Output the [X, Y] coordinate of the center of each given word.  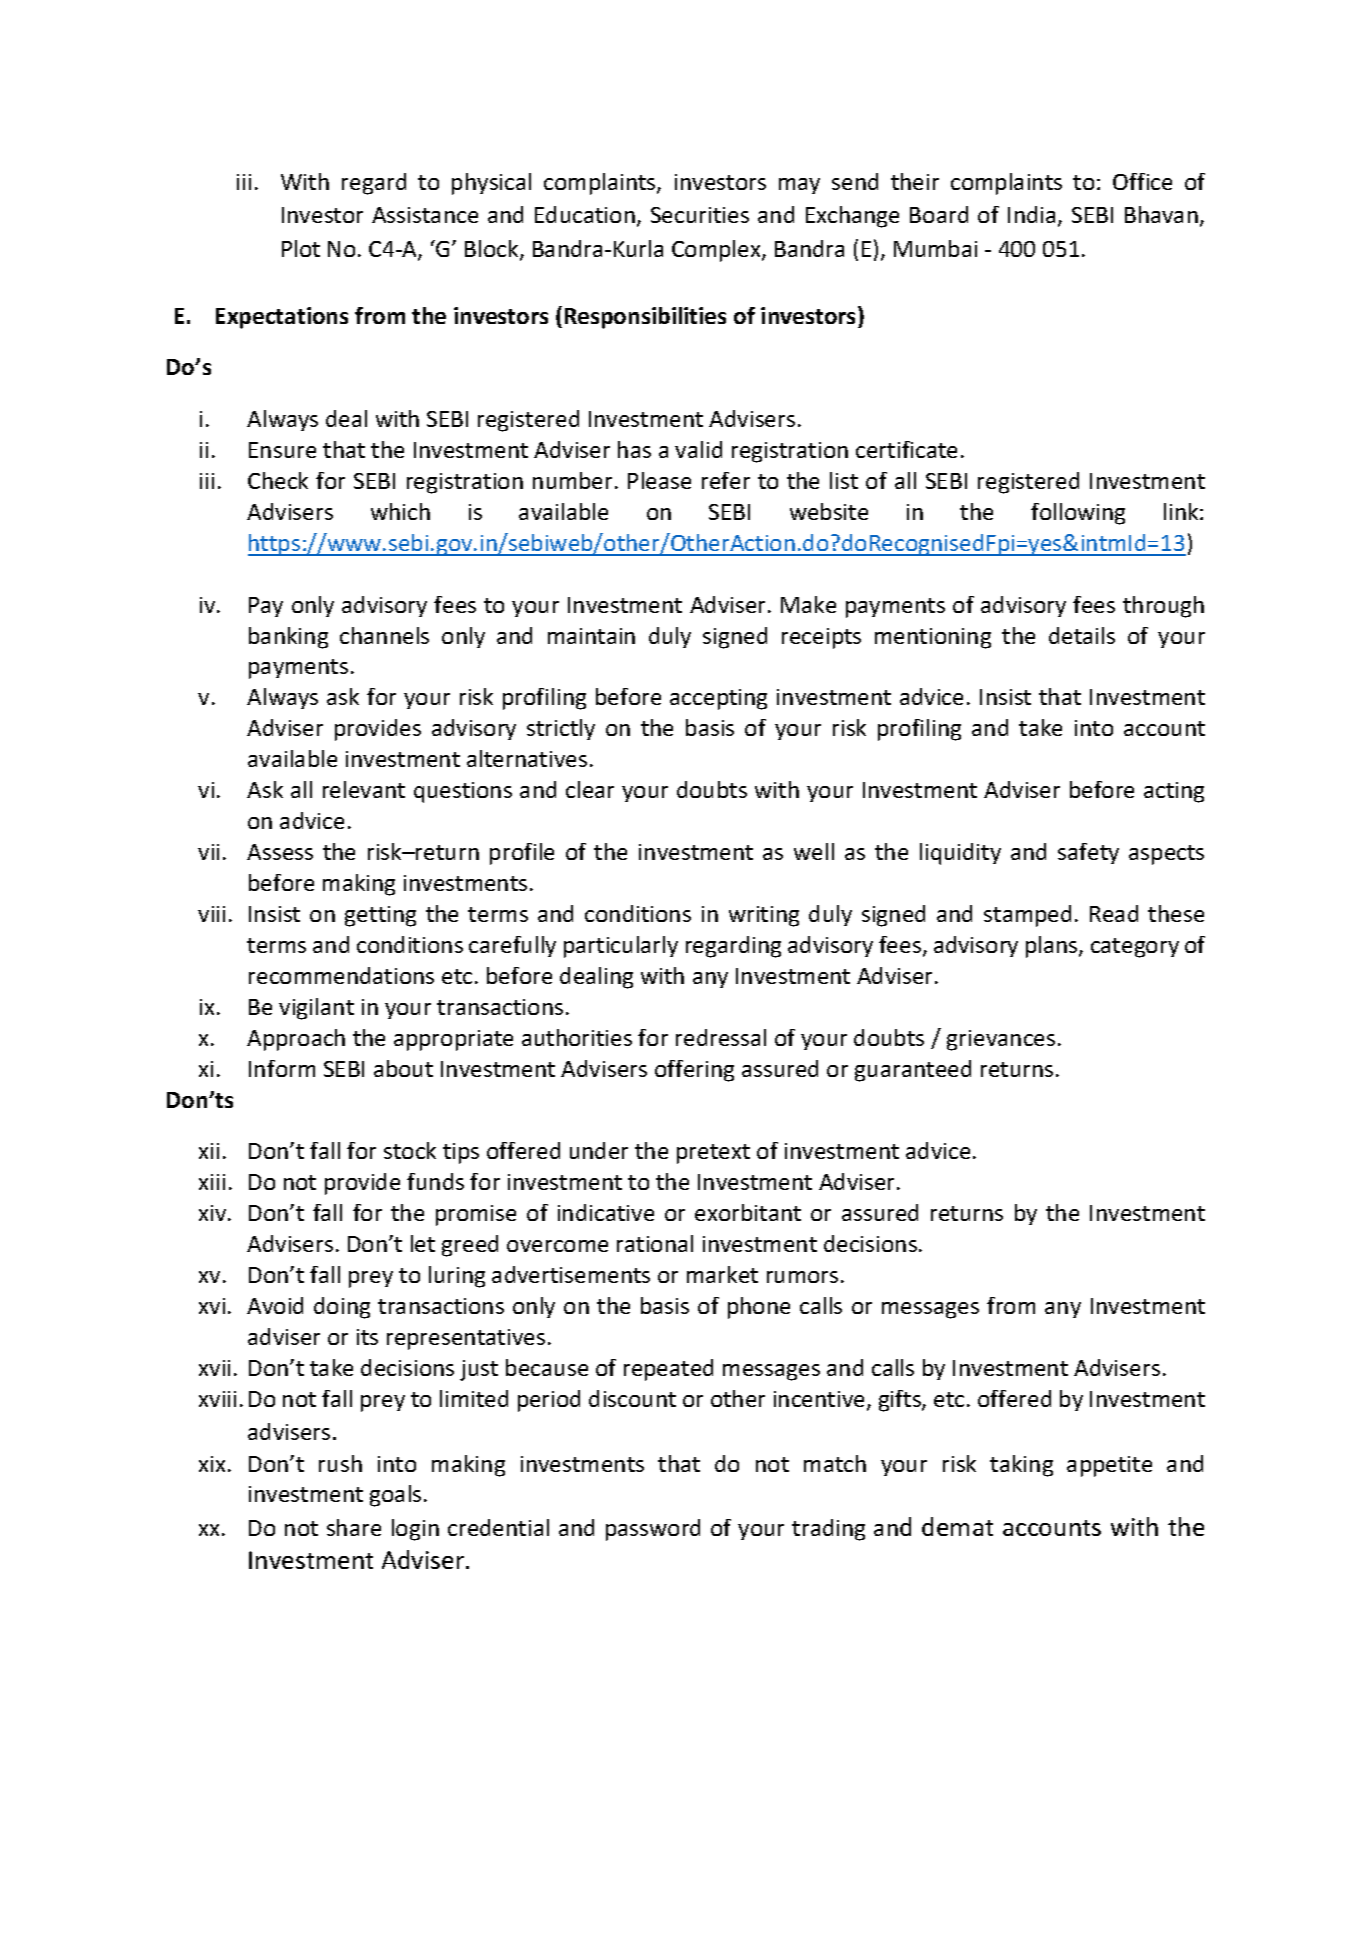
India [1031, 214]
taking [1021, 1466]
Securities [700, 215]
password [653, 1530]
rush [340, 1463]
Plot [301, 248]
